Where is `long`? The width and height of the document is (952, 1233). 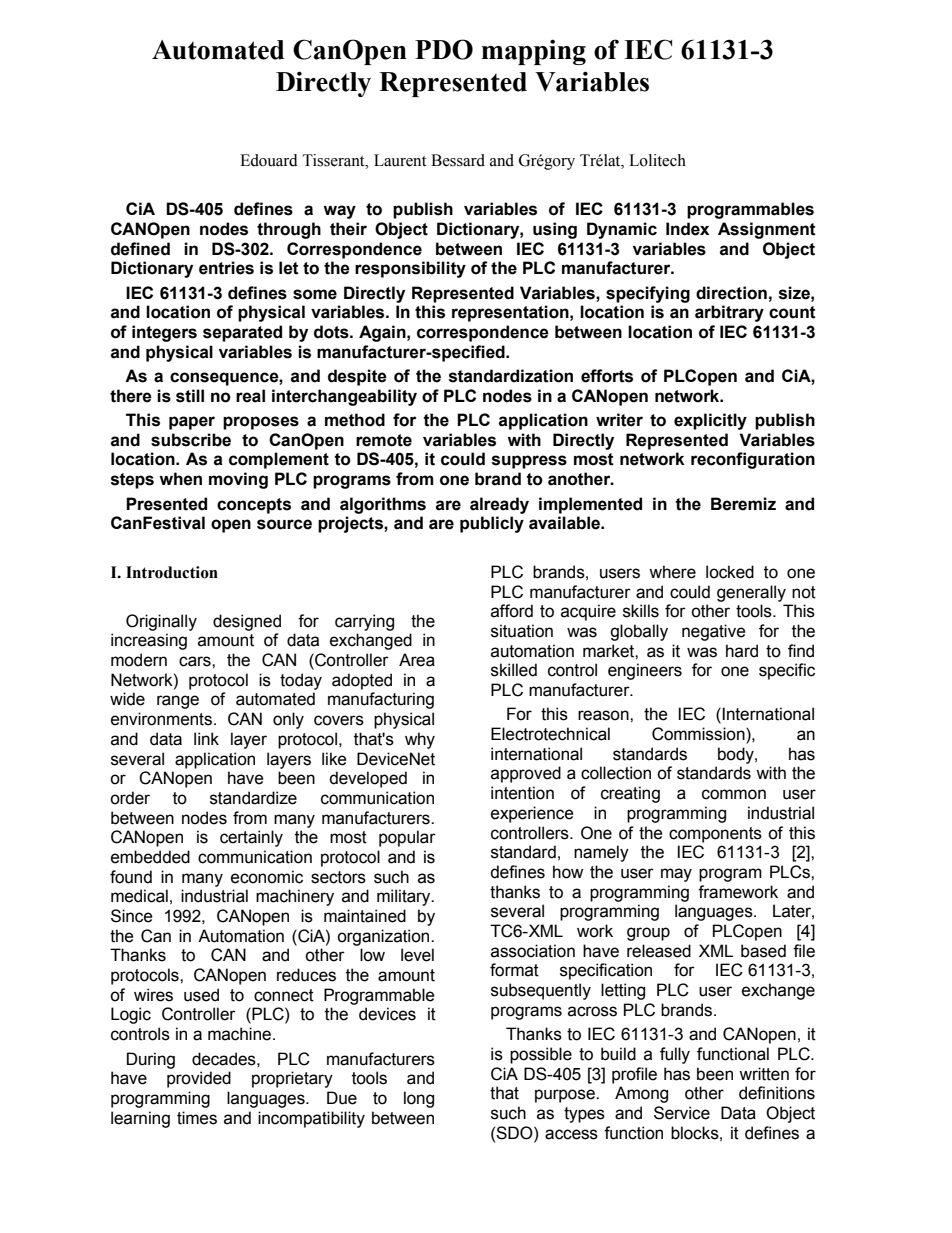
long is located at coordinates (419, 1099).
